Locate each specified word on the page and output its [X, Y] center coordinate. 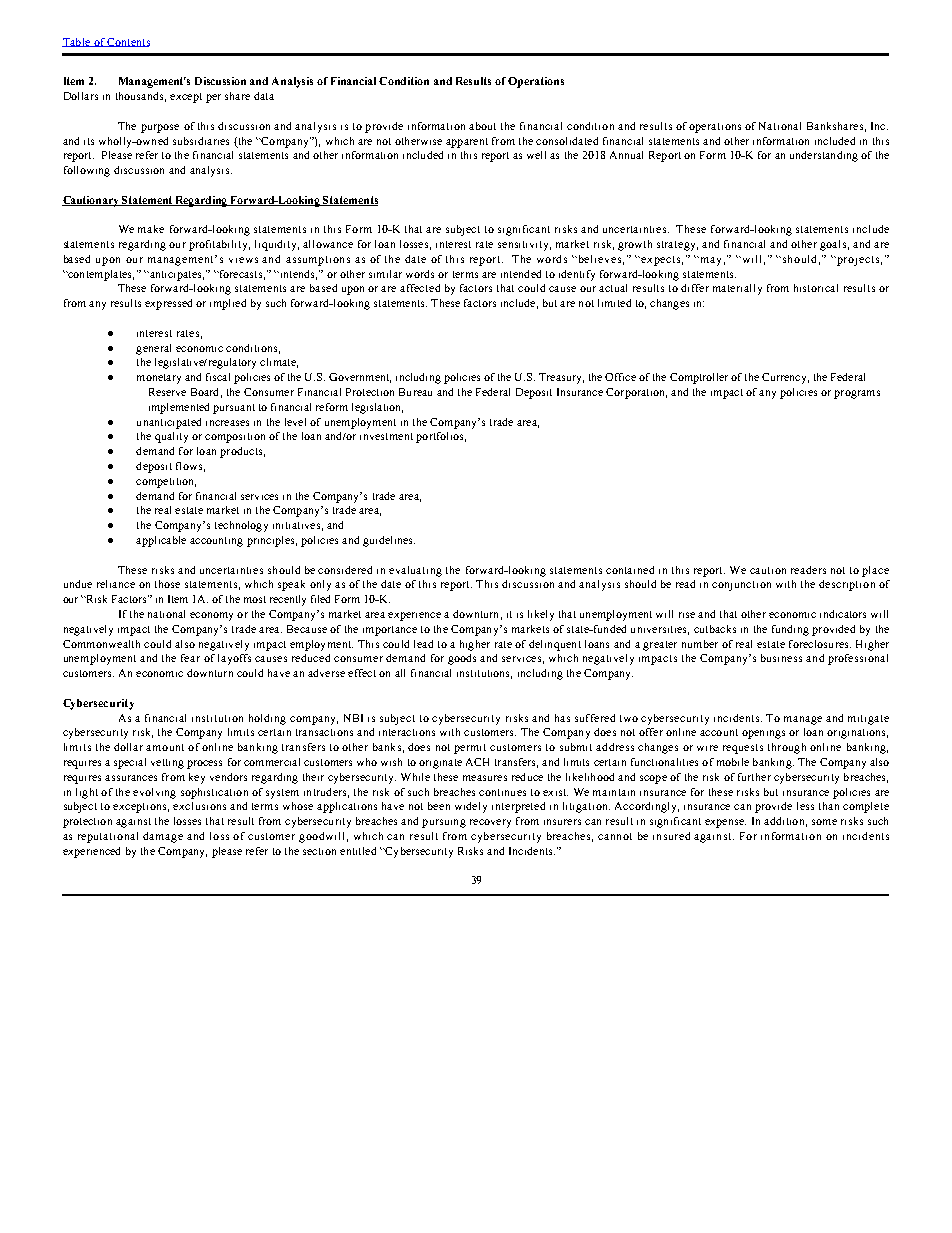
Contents [128, 42]
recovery [490, 823]
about [482, 126]
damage [163, 837]
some [824, 822]
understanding [824, 156]
